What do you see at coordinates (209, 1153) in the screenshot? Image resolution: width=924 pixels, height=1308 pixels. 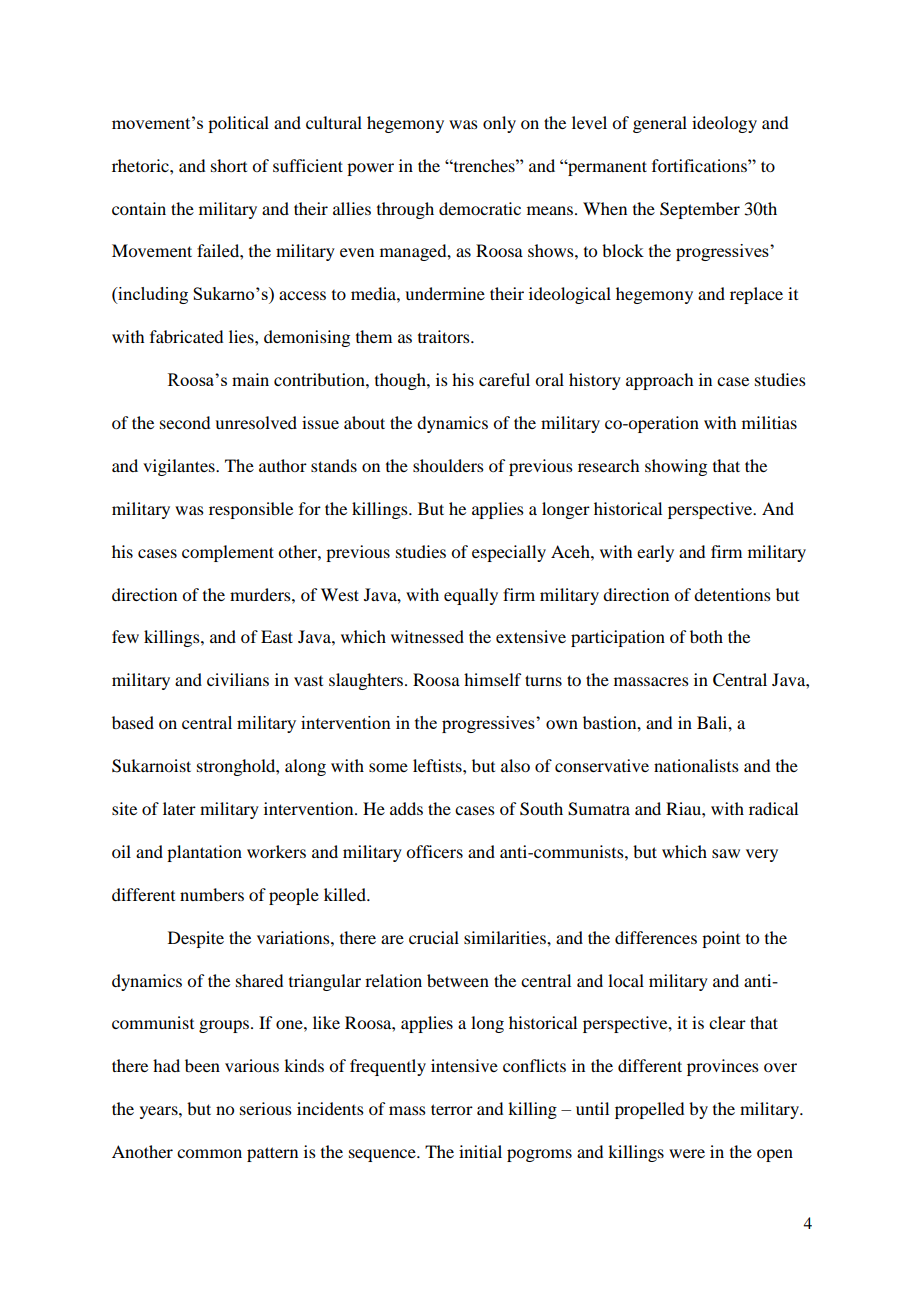 I see `common` at bounding box center [209, 1153].
